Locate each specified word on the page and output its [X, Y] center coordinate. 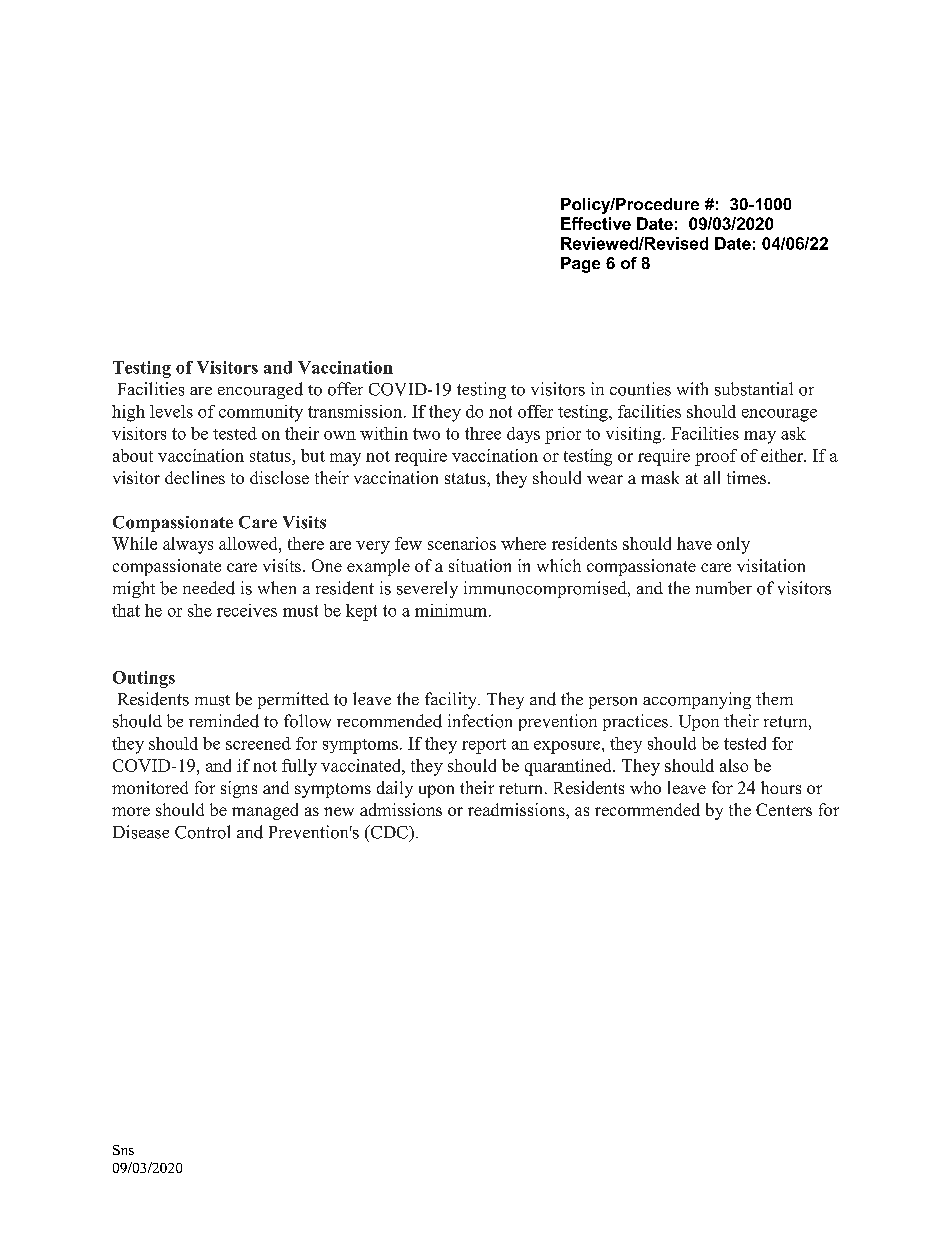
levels [171, 411]
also [734, 765]
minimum [452, 610]
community [261, 413]
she [200, 610]
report [484, 746]
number [724, 588]
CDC [389, 832]
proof [716, 457]
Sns [123, 1150]
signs [239, 789]
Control [202, 832]
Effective [596, 223]
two [426, 434]
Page [580, 265]
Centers [784, 809]
